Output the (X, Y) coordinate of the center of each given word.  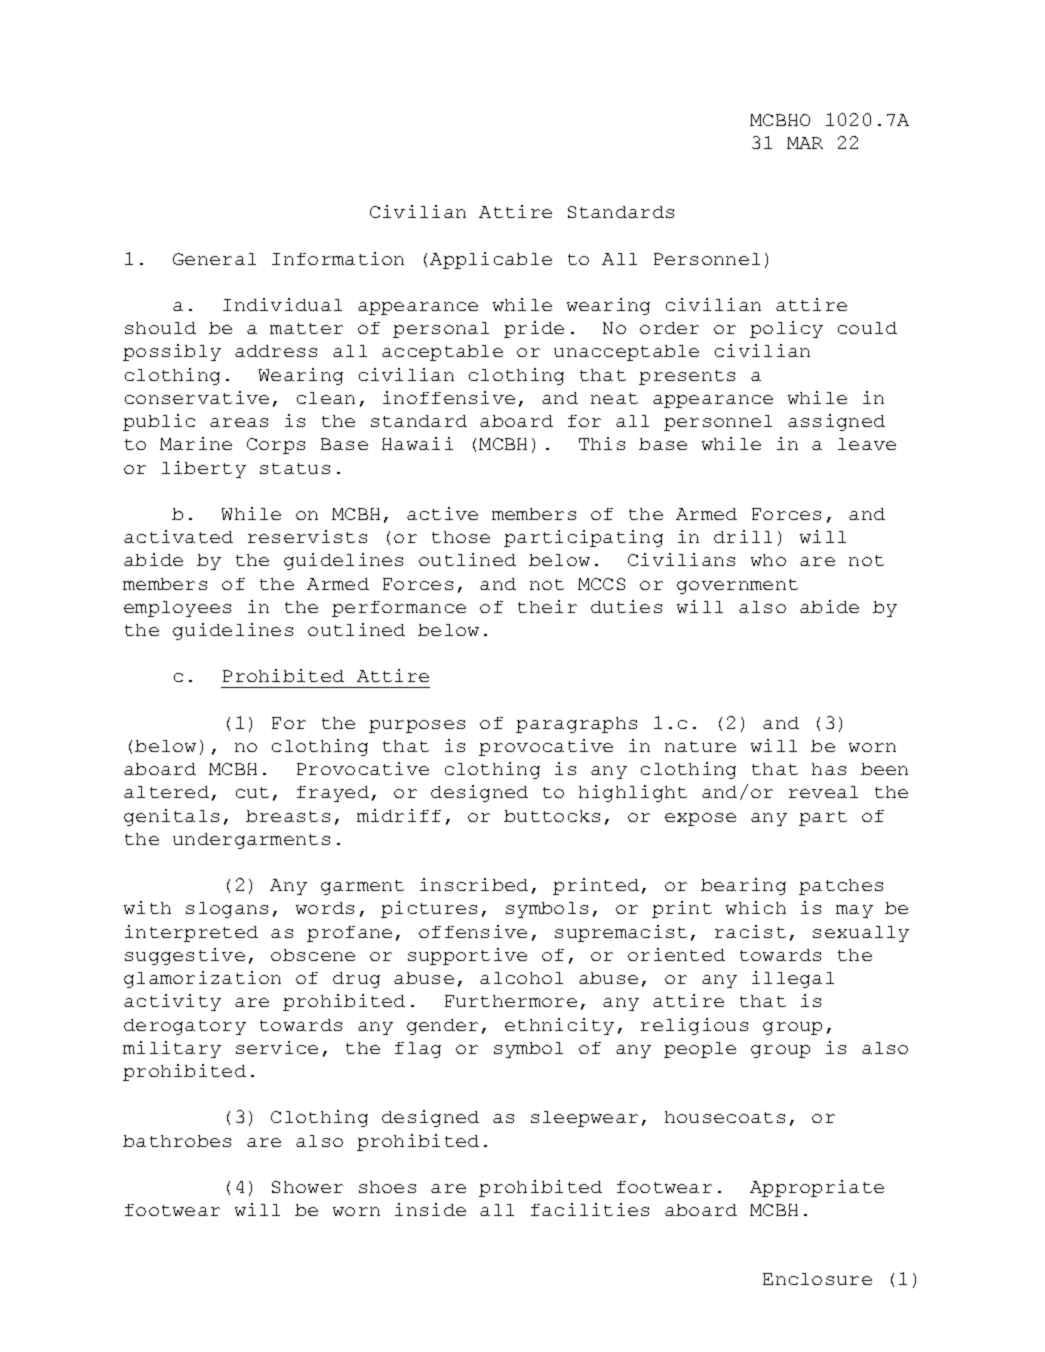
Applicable (491, 260)
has (829, 769)
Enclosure (817, 1279)
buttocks (552, 816)
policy (786, 329)
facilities (590, 1209)
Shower (307, 1187)
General (214, 259)
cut (252, 792)
